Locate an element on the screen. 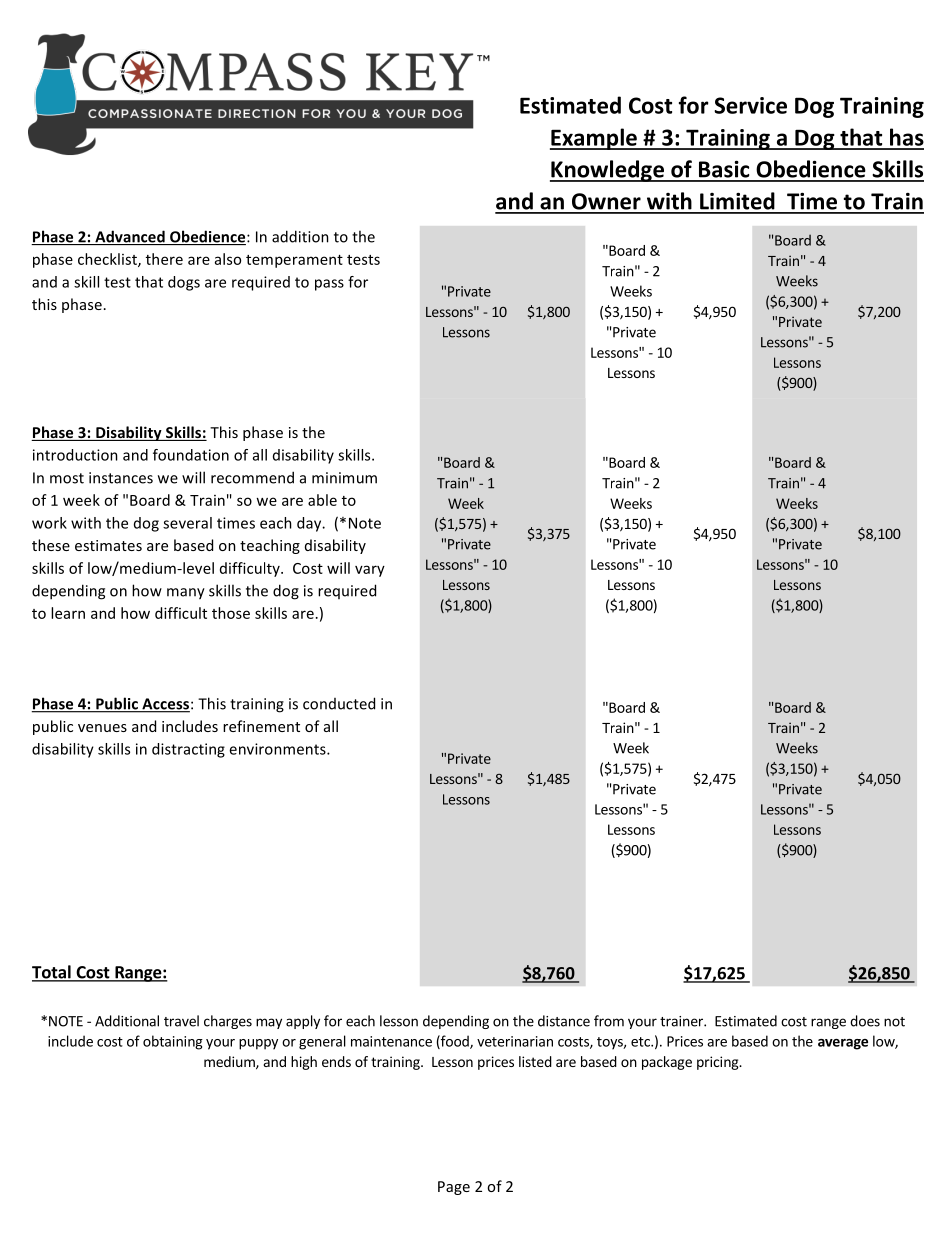 Image resolution: width=952 pixels, height=1233 pixels. Total is located at coordinates (52, 973).
